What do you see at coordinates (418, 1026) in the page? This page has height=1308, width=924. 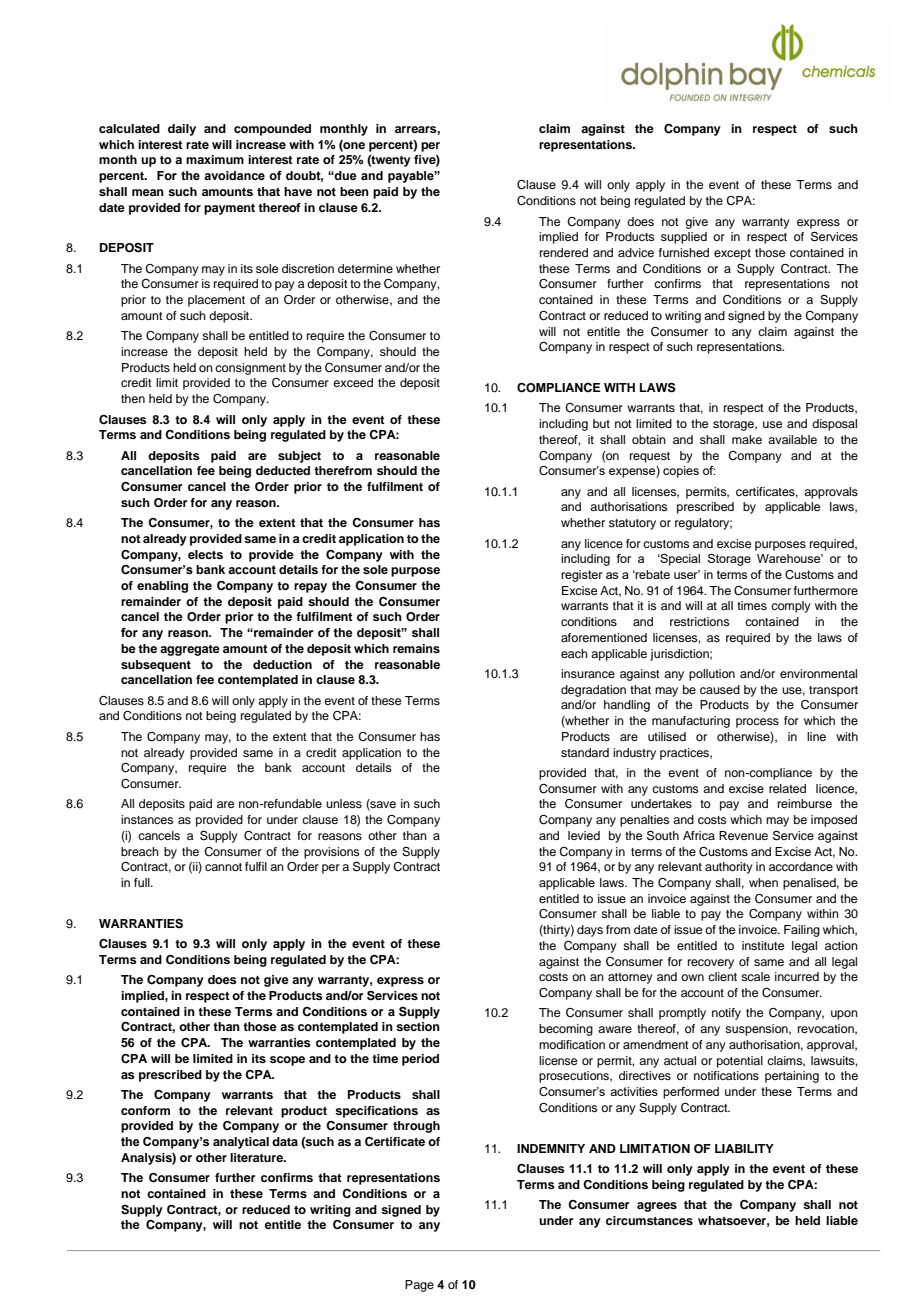 I see `section` at bounding box center [418, 1026].
